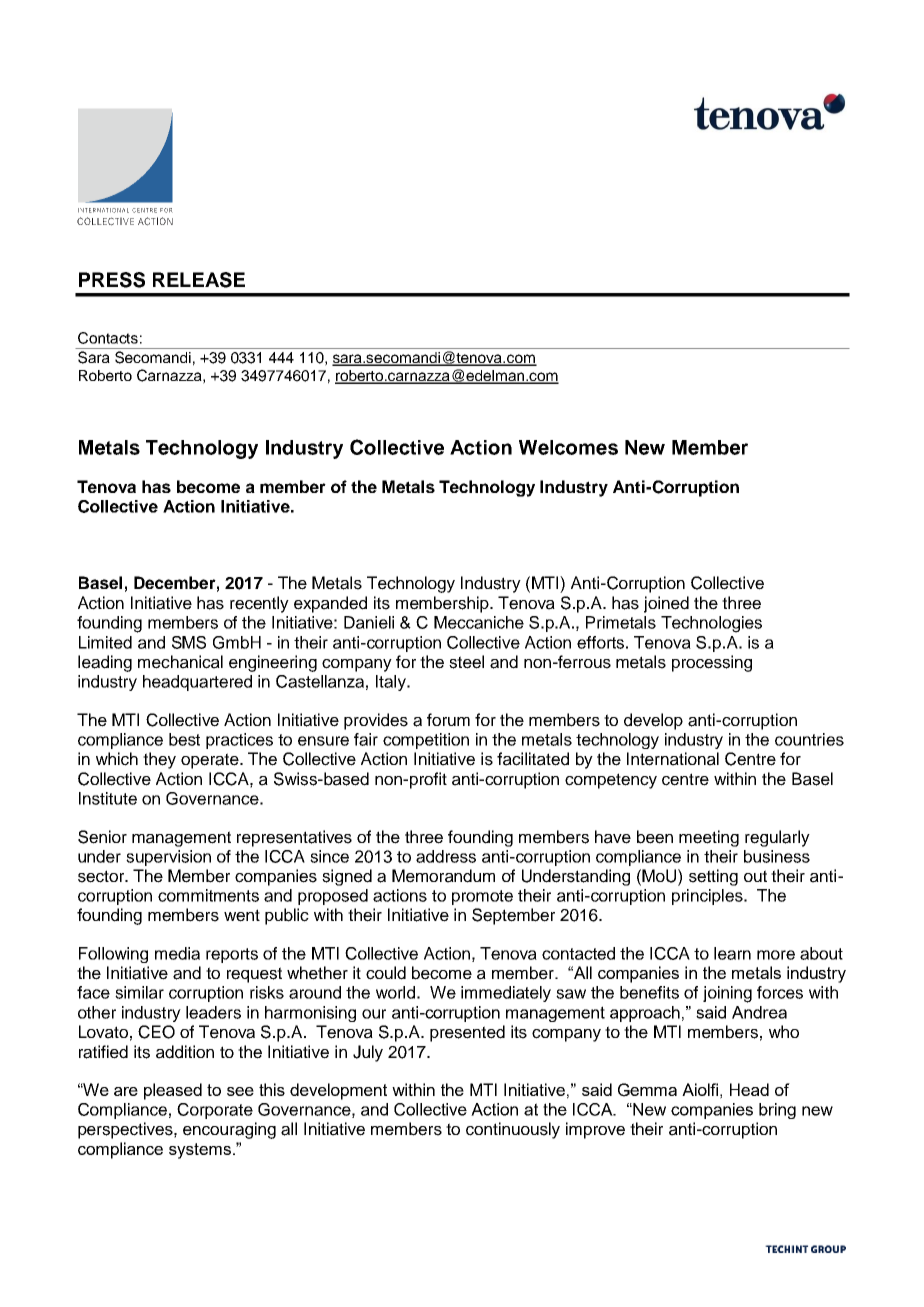 This screenshot has height=1307, width=924. I want to click on Welcomes, so click(568, 447).
